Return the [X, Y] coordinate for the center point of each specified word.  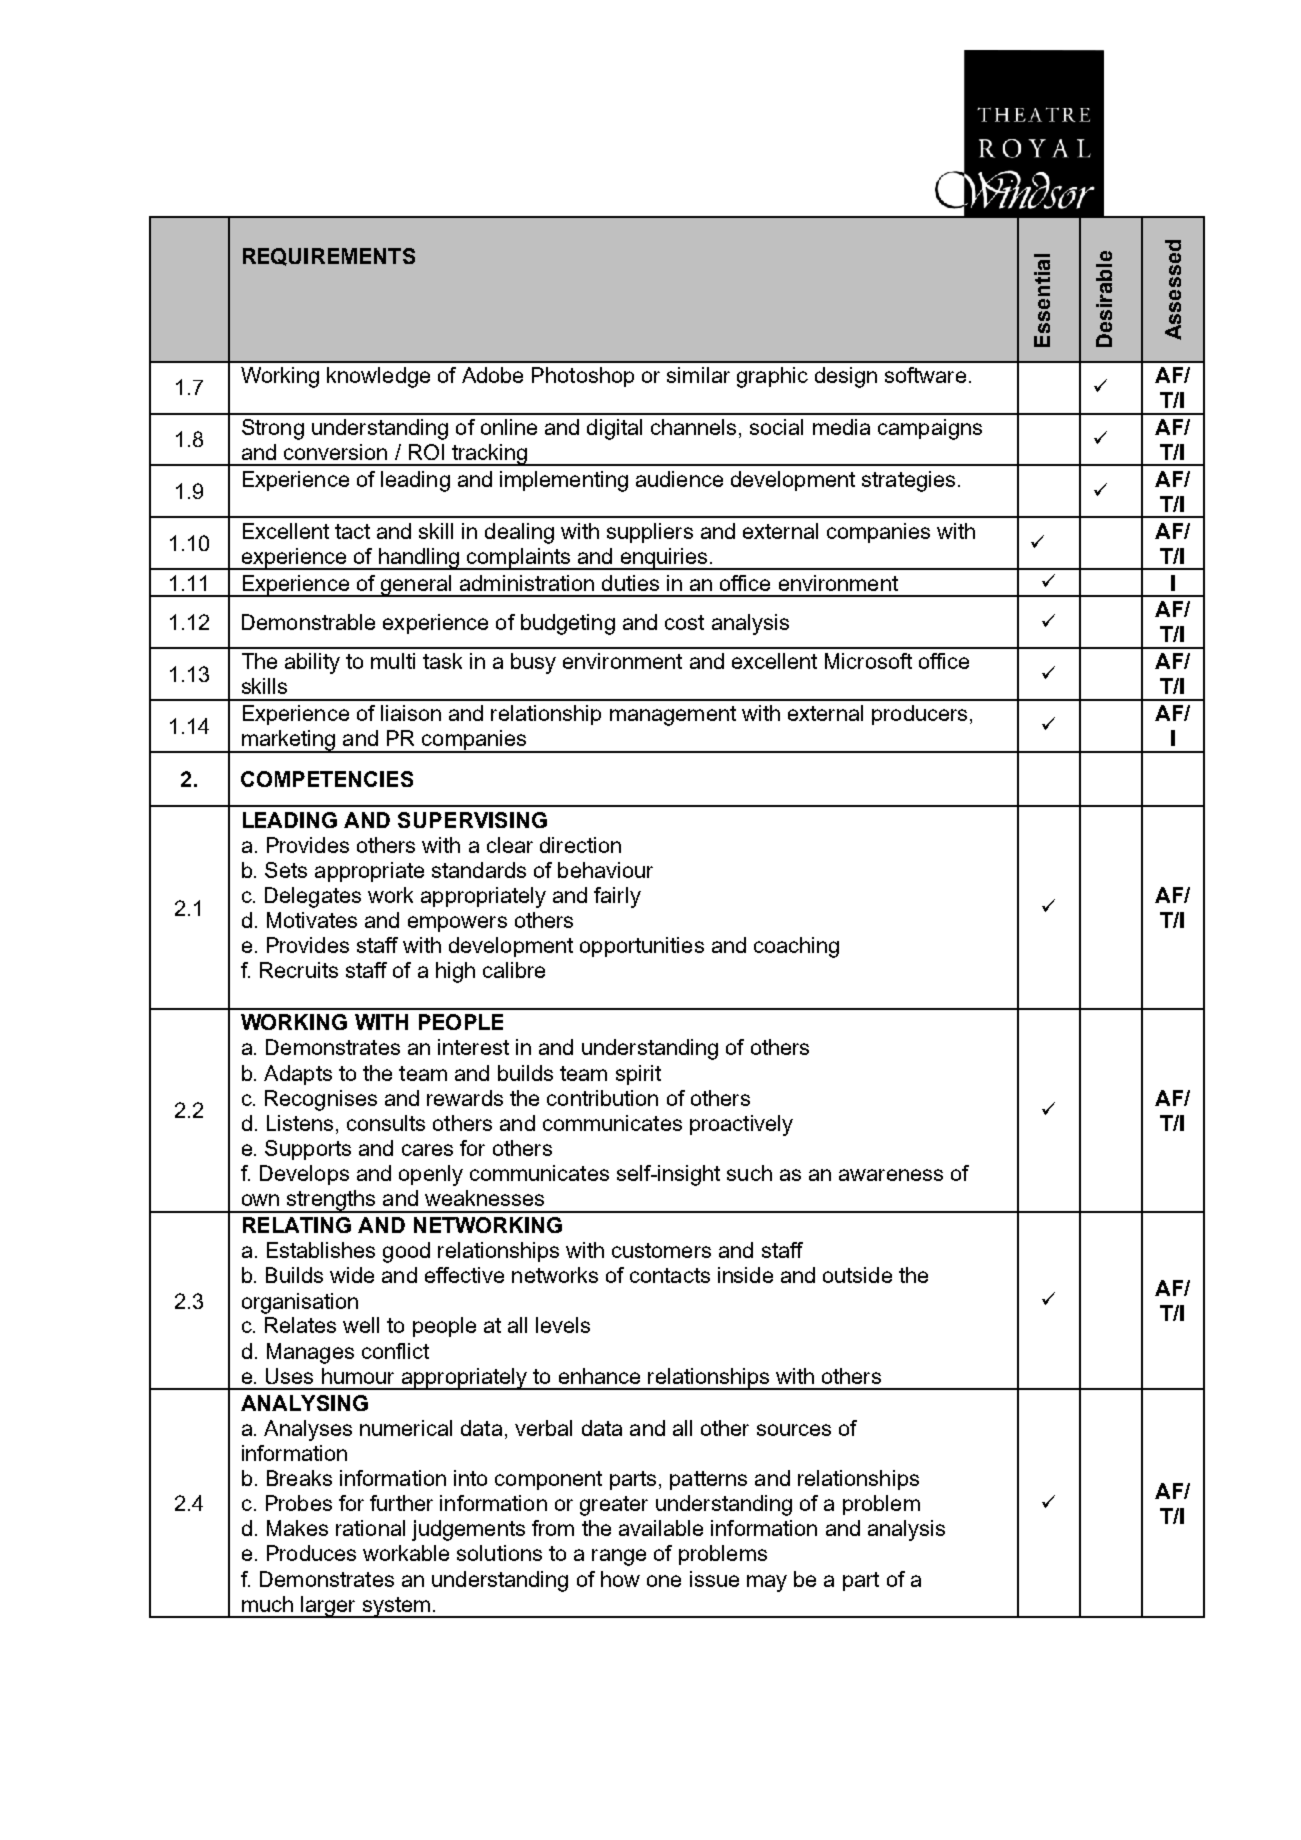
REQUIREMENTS [329, 257]
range [619, 1557]
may [767, 1583]
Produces [311, 1553]
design [846, 377]
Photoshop [583, 377]
